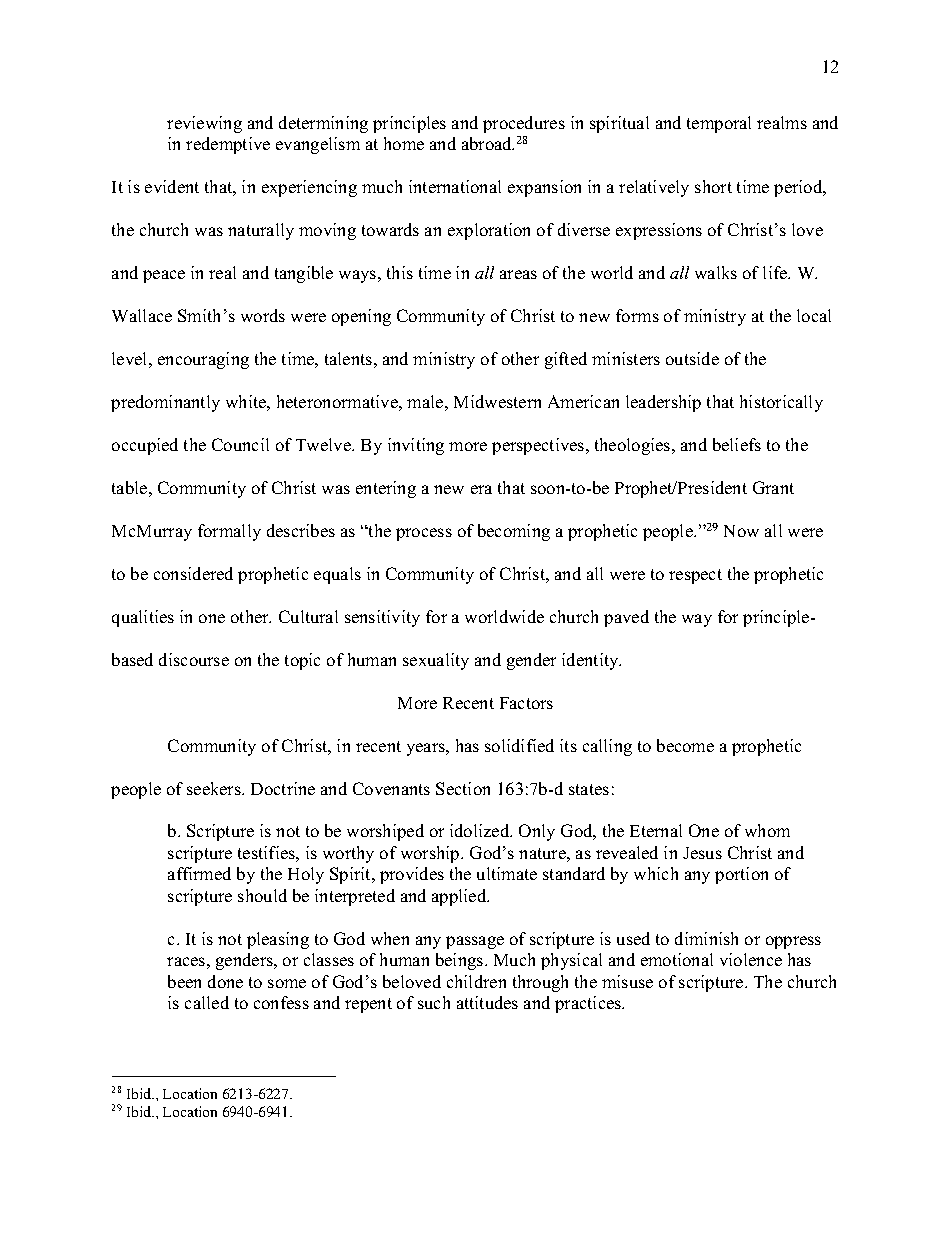 This document has width=952, height=1233. Describe the element at coordinates (225, 981) in the document. I see `done` at that location.
